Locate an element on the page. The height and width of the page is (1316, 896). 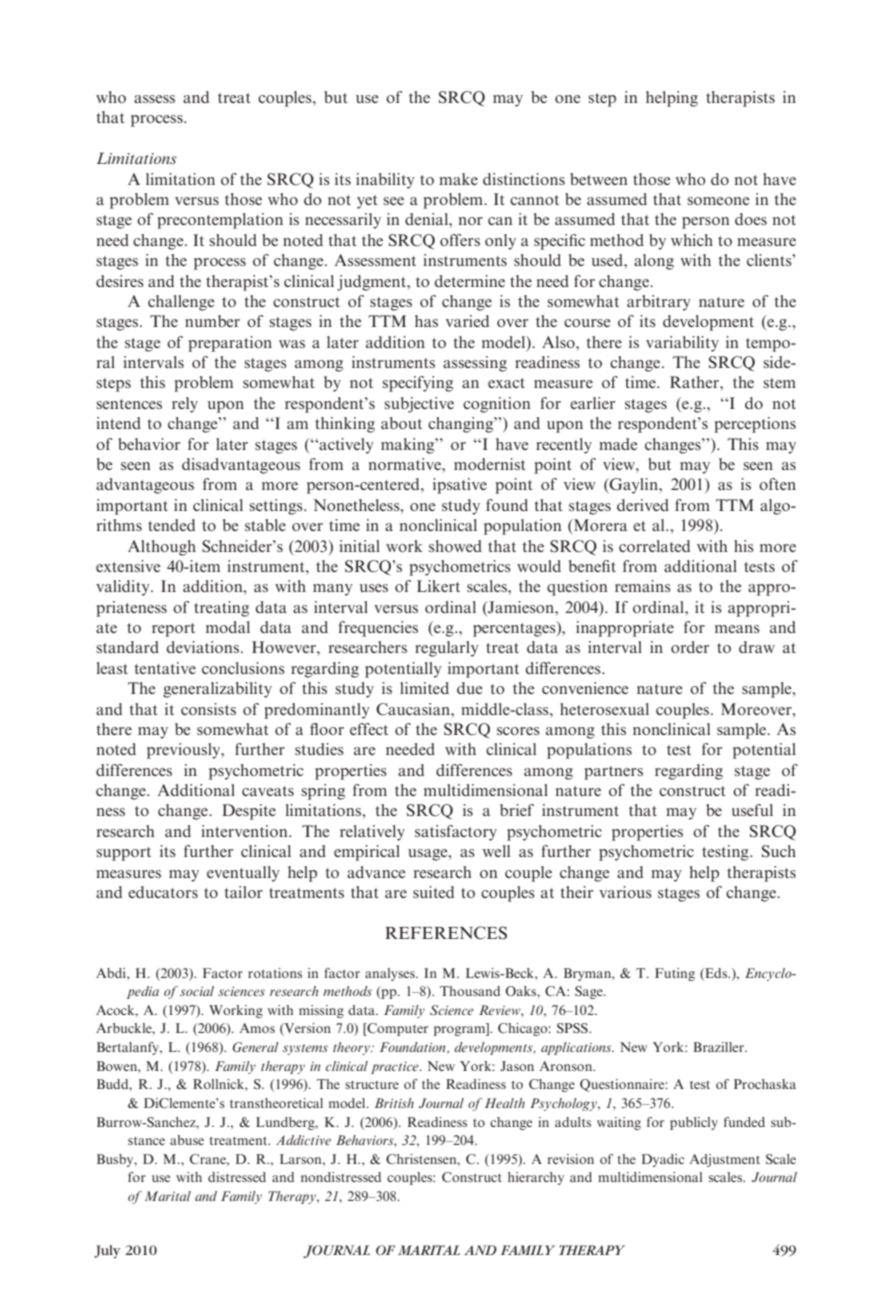
Adjustment is located at coordinates (725, 1160).
